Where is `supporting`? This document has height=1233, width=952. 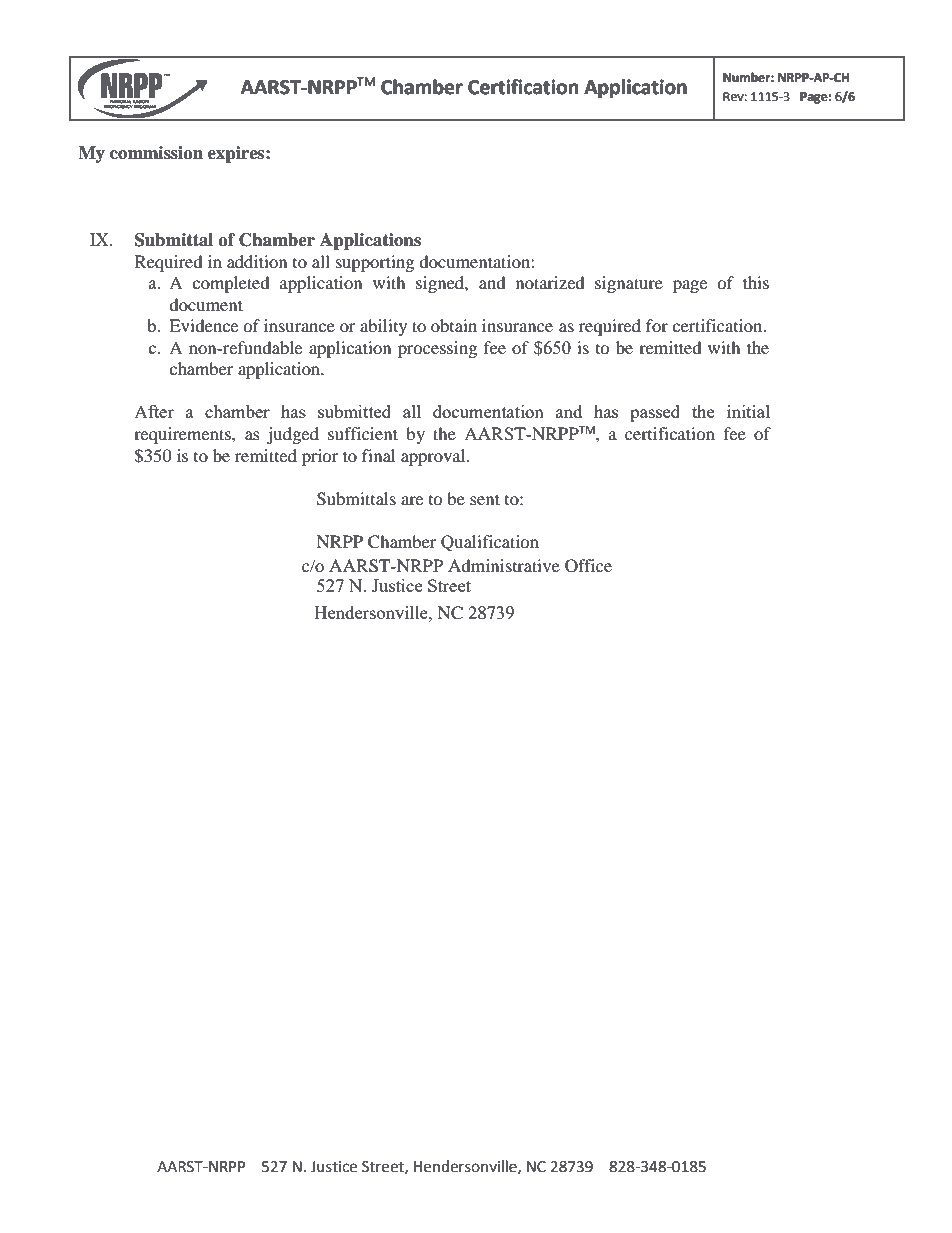
supporting is located at coordinates (375, 263).
